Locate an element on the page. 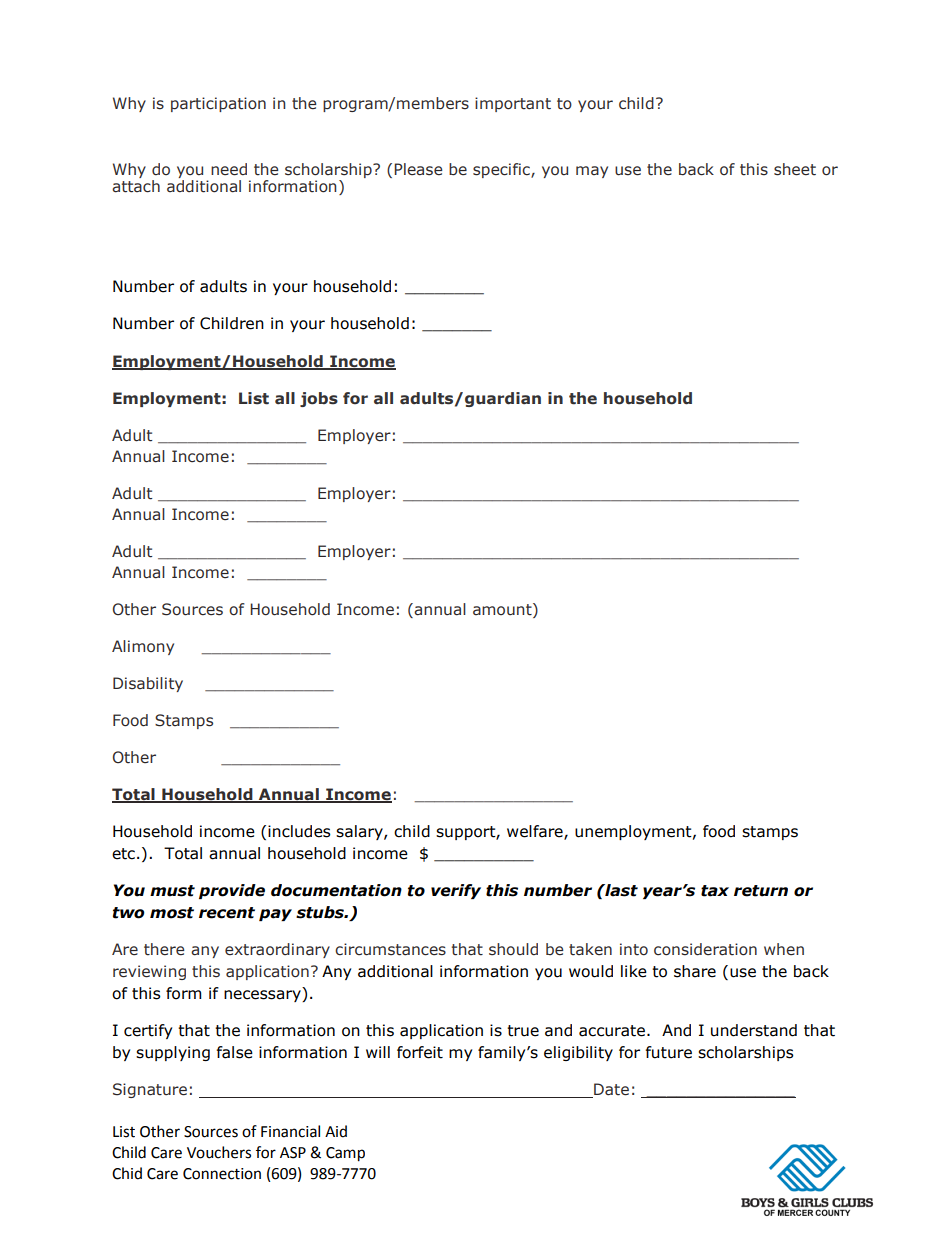 This page has height=1233, width=952. etc is located at coordinates (123, 854).
